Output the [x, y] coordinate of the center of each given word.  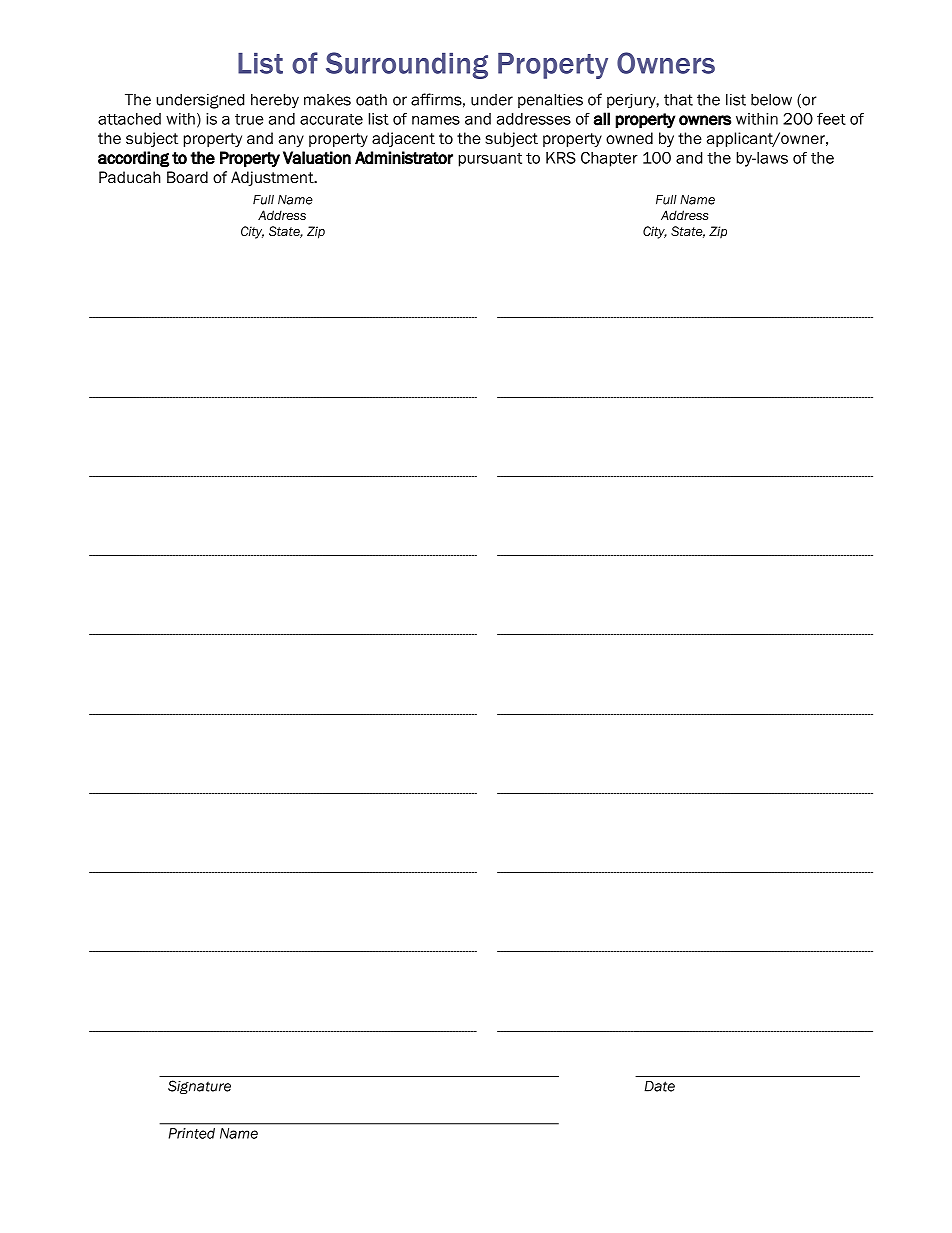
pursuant [490, 160]
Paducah [130, 177]
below [771, 100]
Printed [192, 1133]
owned [629, 138]
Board [187, 177]
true [249, 119]
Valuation [317, 158]
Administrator [404, 158]
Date [659, 1086]
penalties [550, 100]
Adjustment [273, 178]
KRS [561, 158]
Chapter [609, 159]
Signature [199, 1087]
